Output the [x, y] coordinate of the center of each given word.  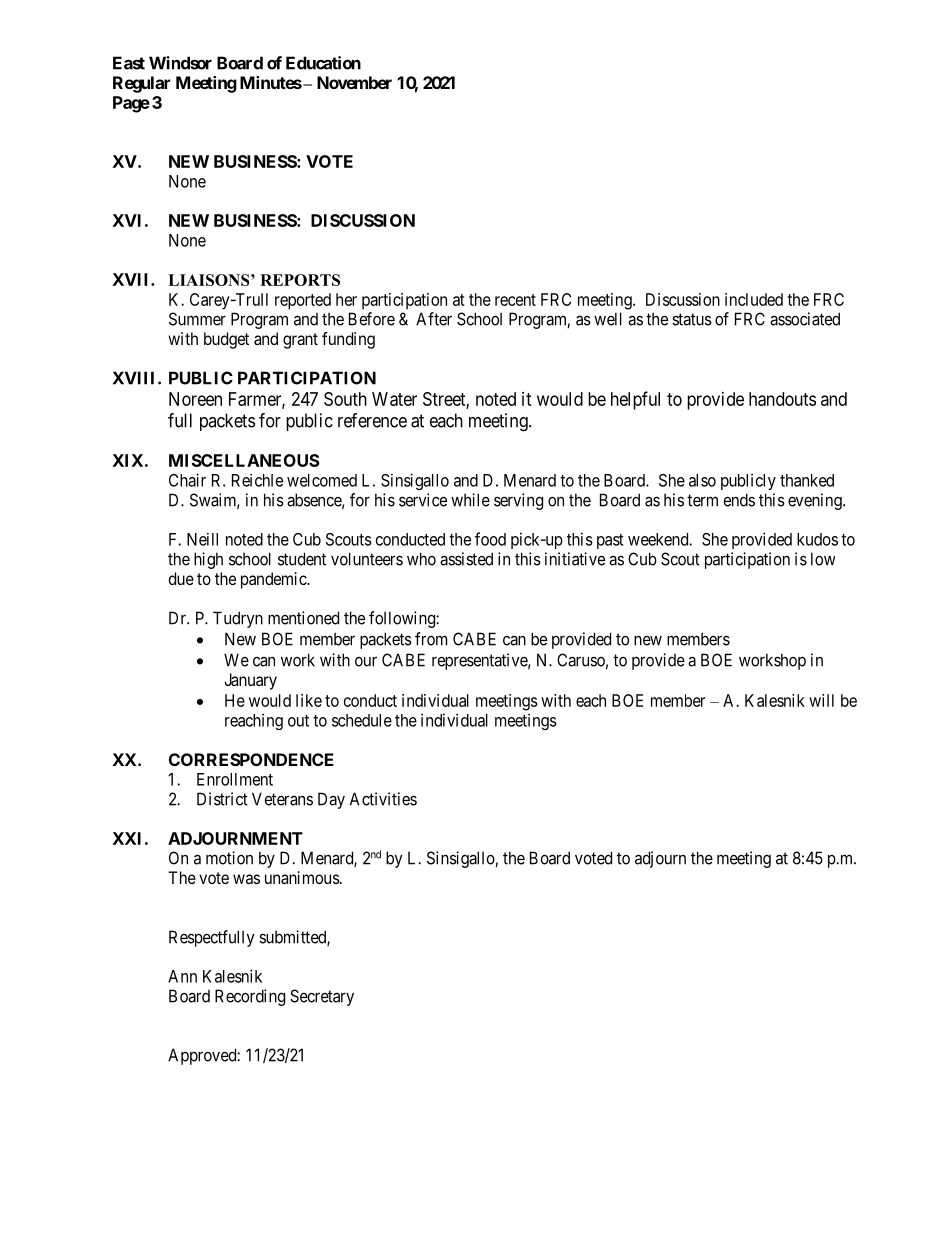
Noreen [195, 399]
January [250, 681]
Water [394, 399]
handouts [782, 399]
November [354, 82]
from [431, 639]
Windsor [180, 63]
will [821, 700]
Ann [182, 976]
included [754, 299]
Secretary [322, 997]
